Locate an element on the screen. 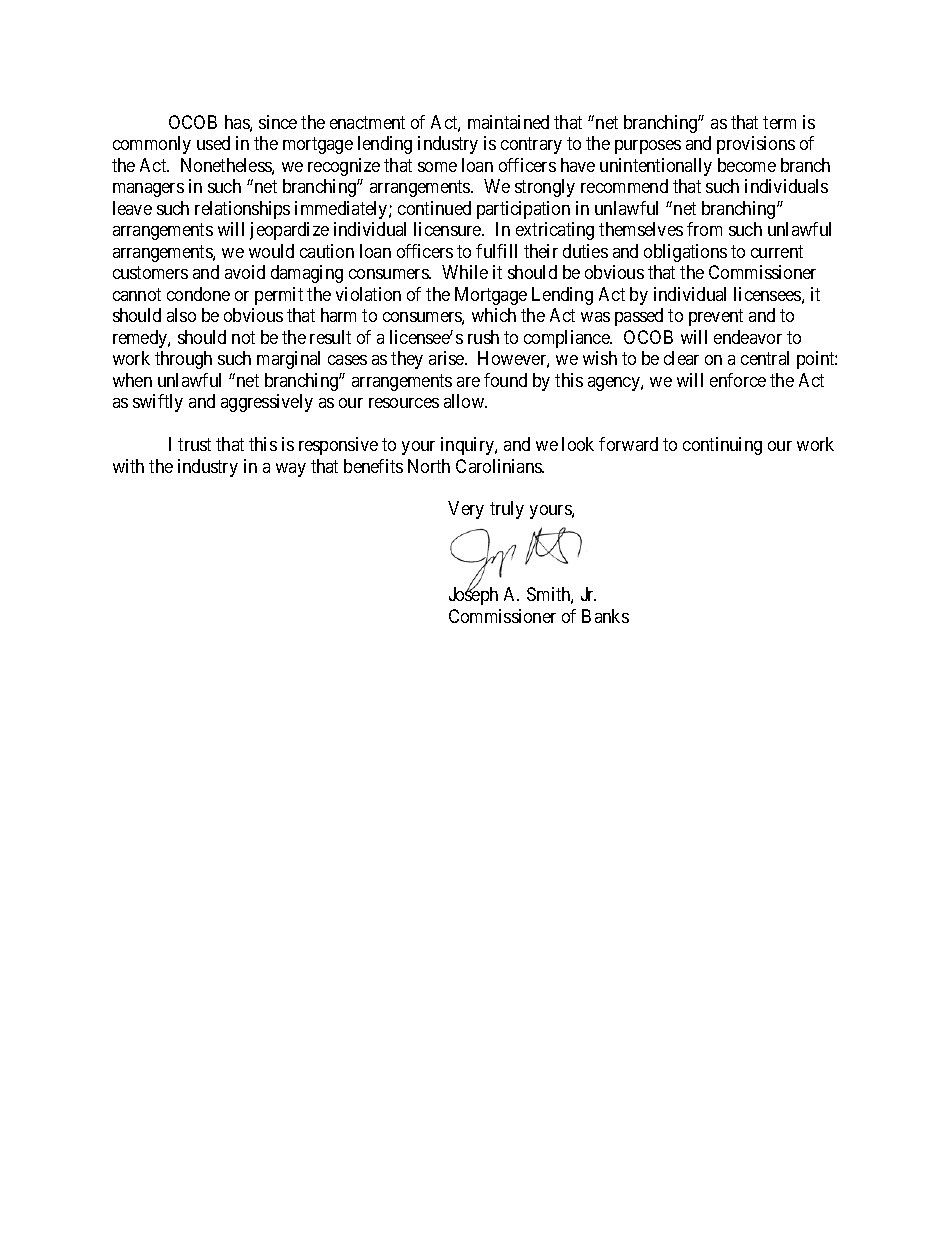  from is located at coordinates (704, 229).
